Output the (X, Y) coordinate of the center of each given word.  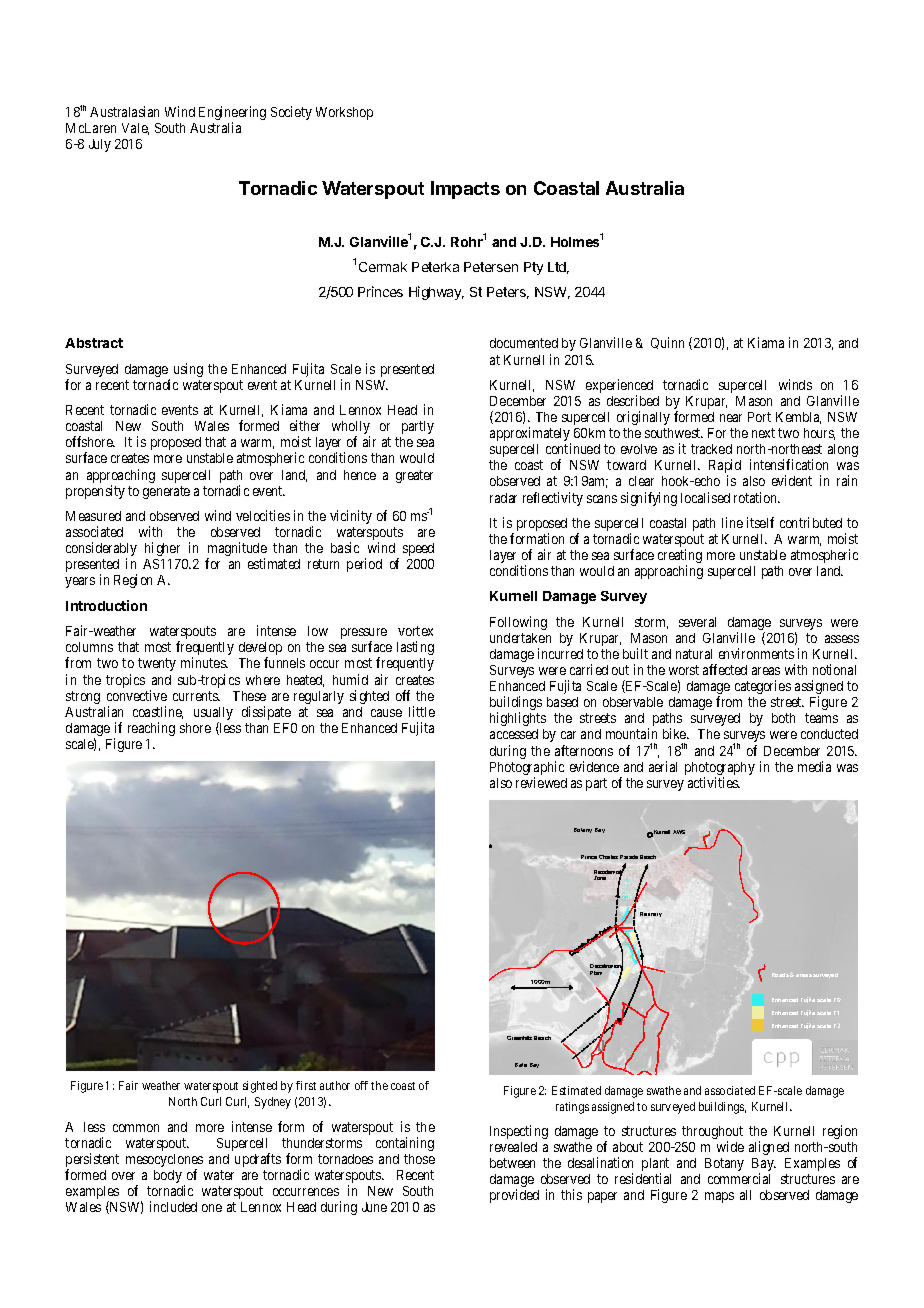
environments (756, 653)
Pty (533, 268)
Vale (135, 129)
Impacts (465, 190)
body (168, 1176)
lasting (415, 648)
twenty (157, 664)
